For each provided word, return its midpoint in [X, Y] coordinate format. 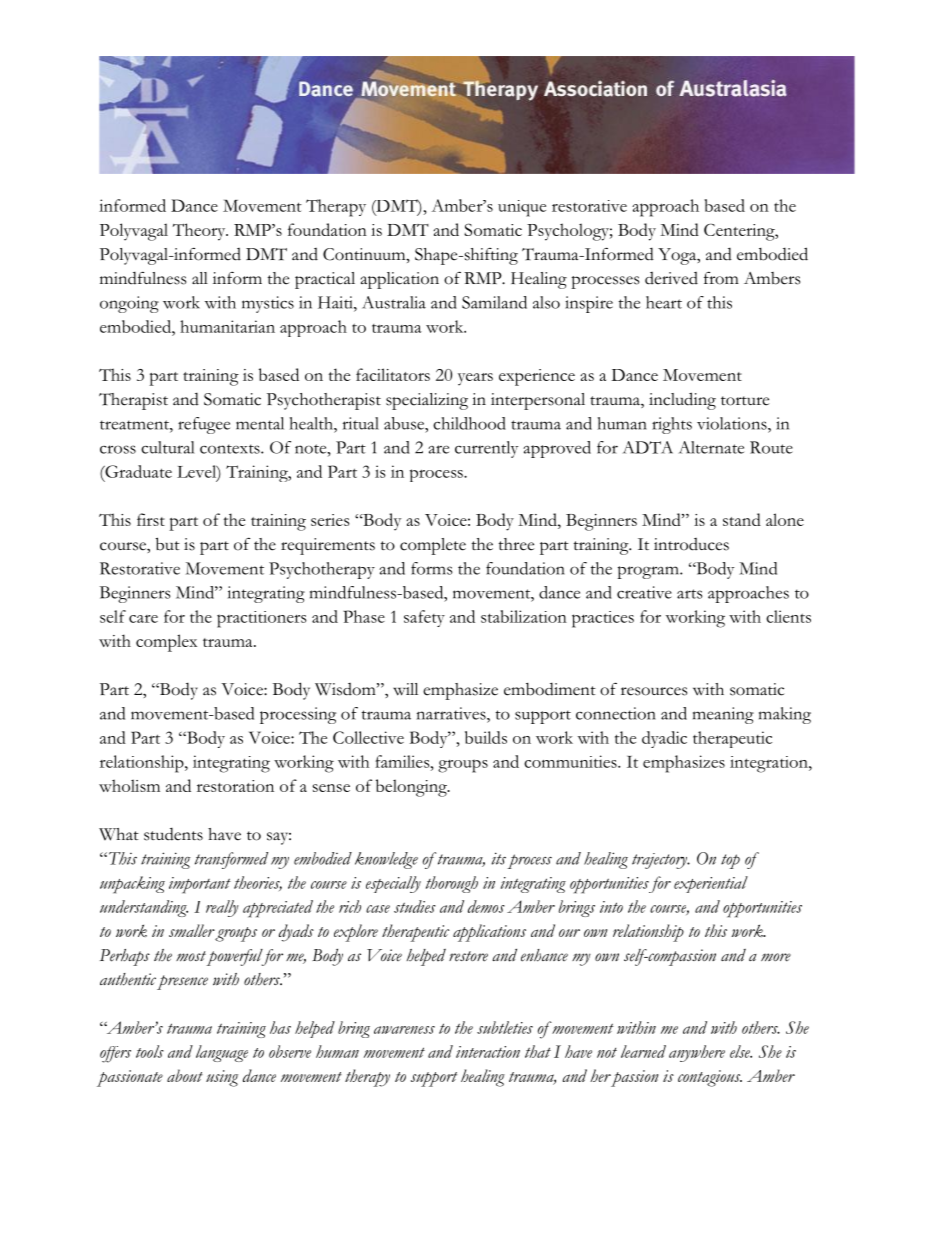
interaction [488, 1052]
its [498, 858]
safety [424, 618]
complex [166, 643]
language [222, 1053]
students [173, 834]
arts [690, 594]
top [730, 861]
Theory [200, 232]
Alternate [711, 447]
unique [522, 208]
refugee [204, 425]
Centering [740, 232]
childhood [469, 423]
